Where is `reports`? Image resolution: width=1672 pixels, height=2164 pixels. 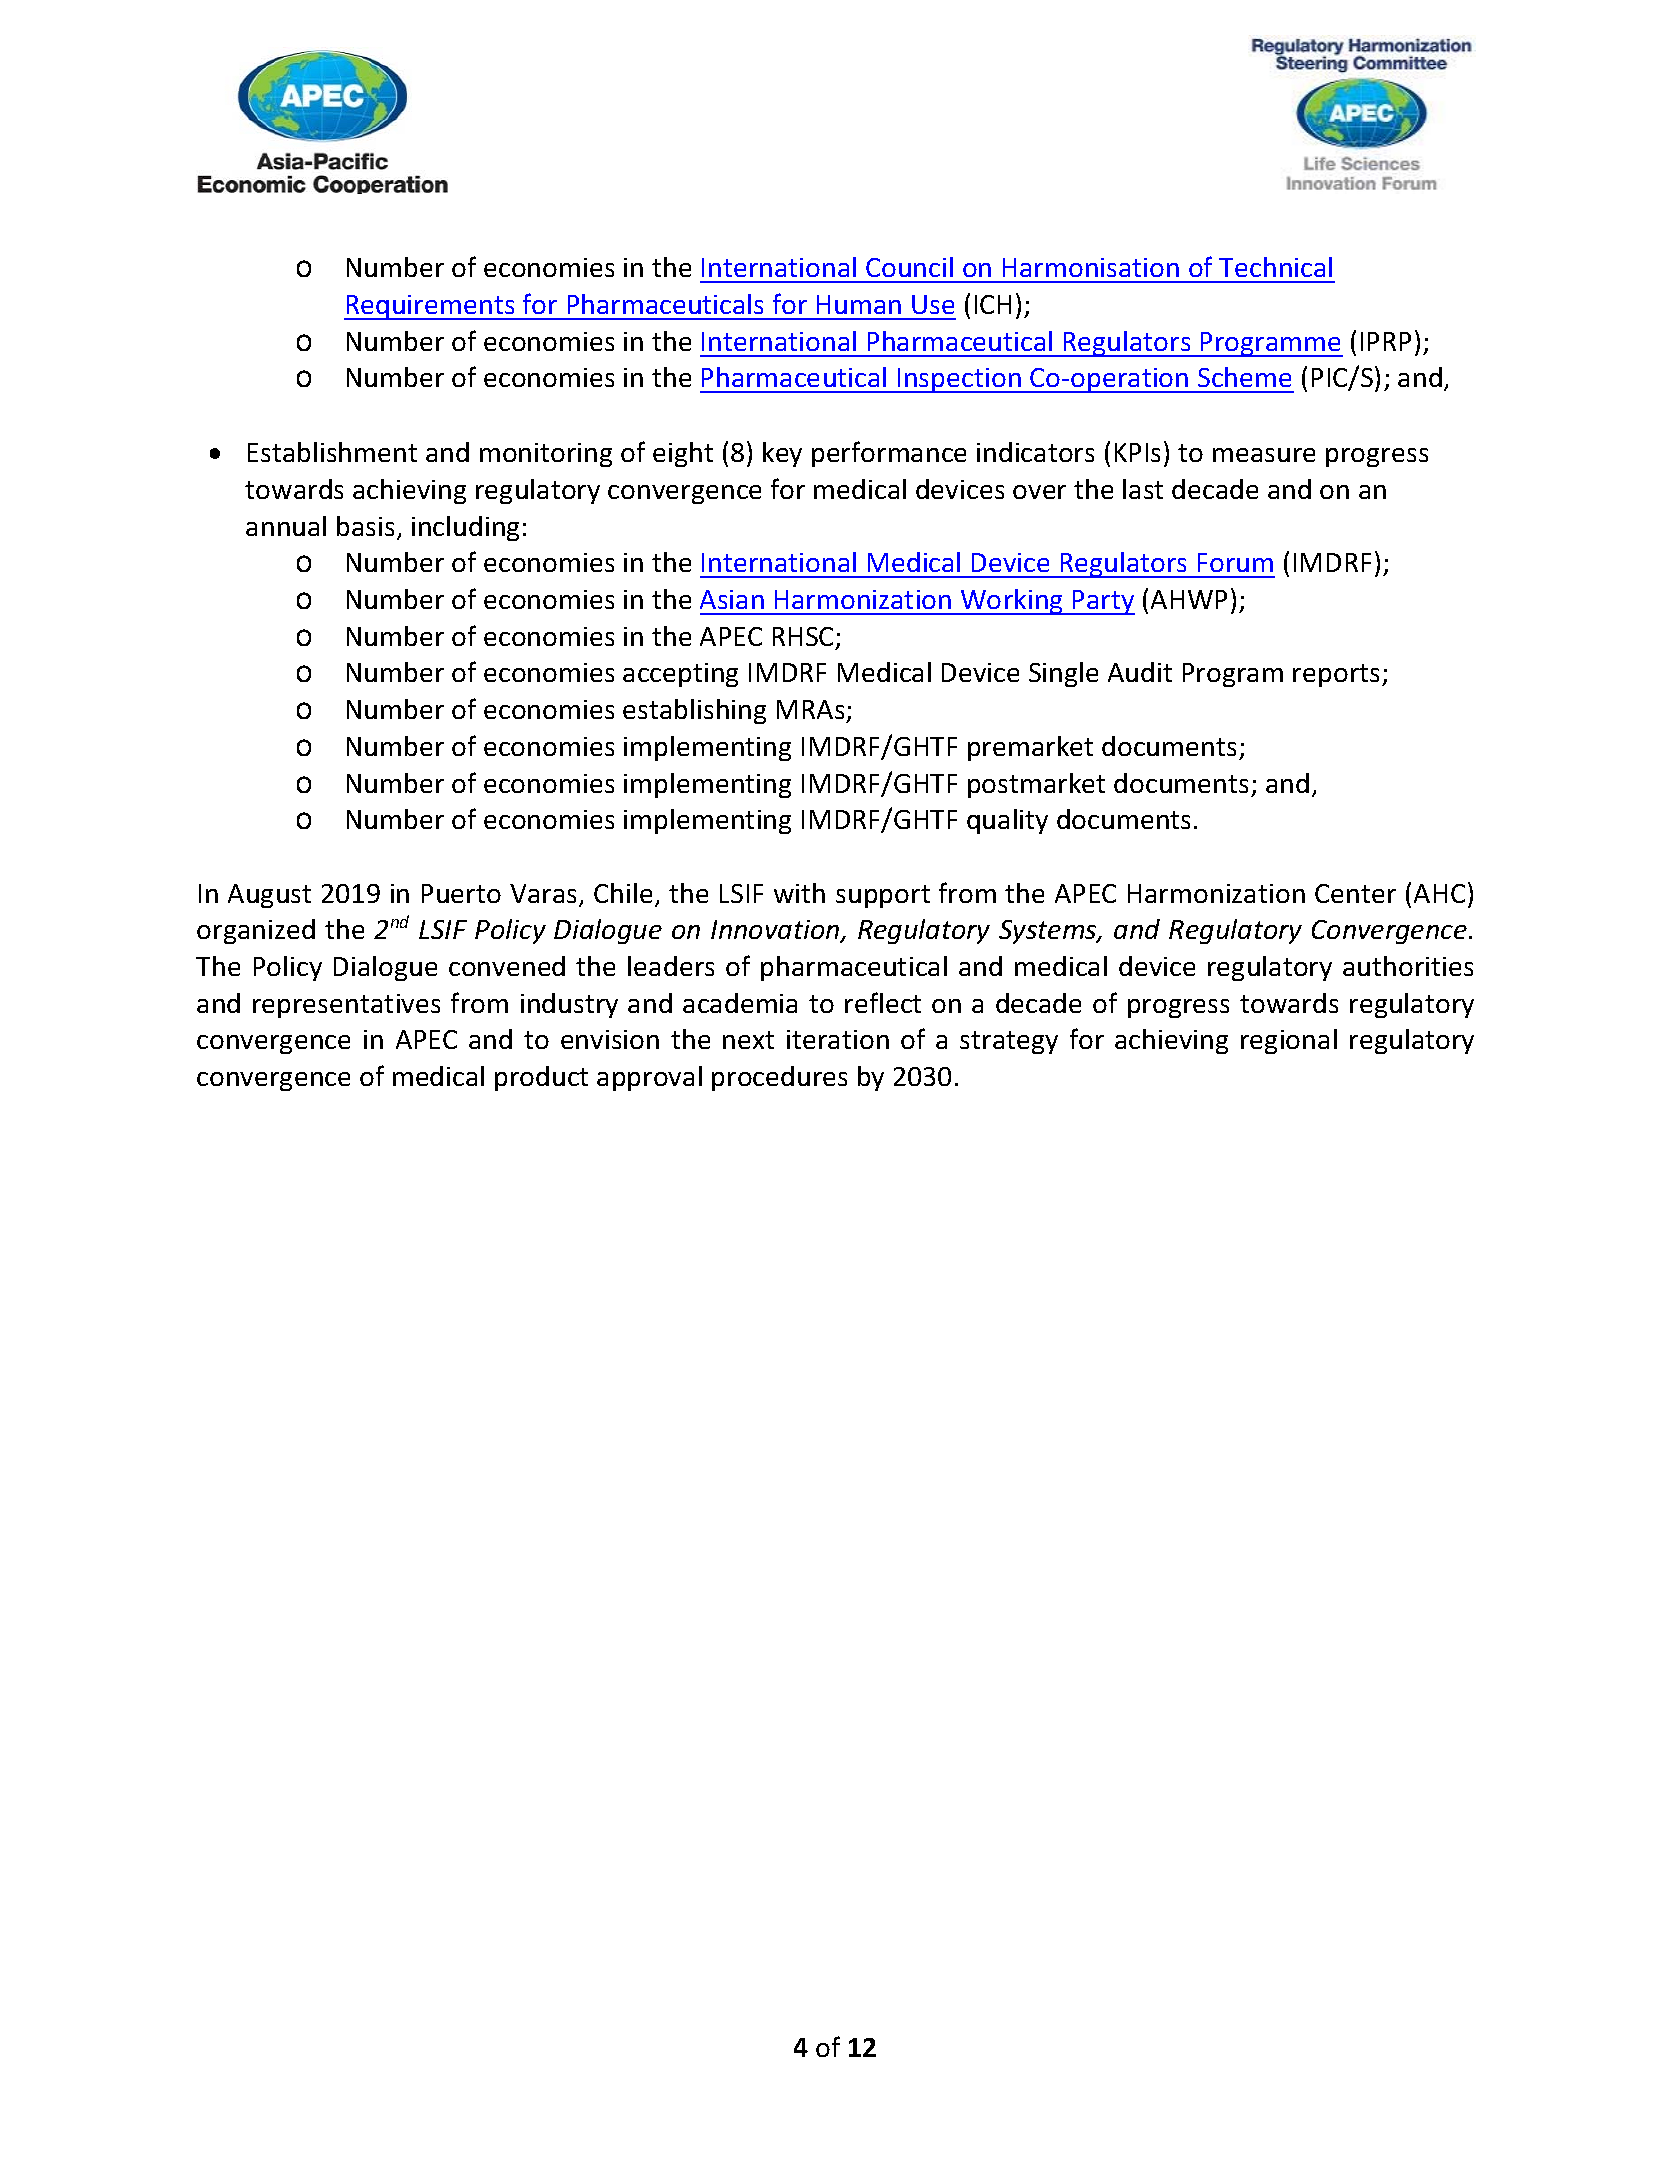 reports is located at coordinates (1338, 675).
